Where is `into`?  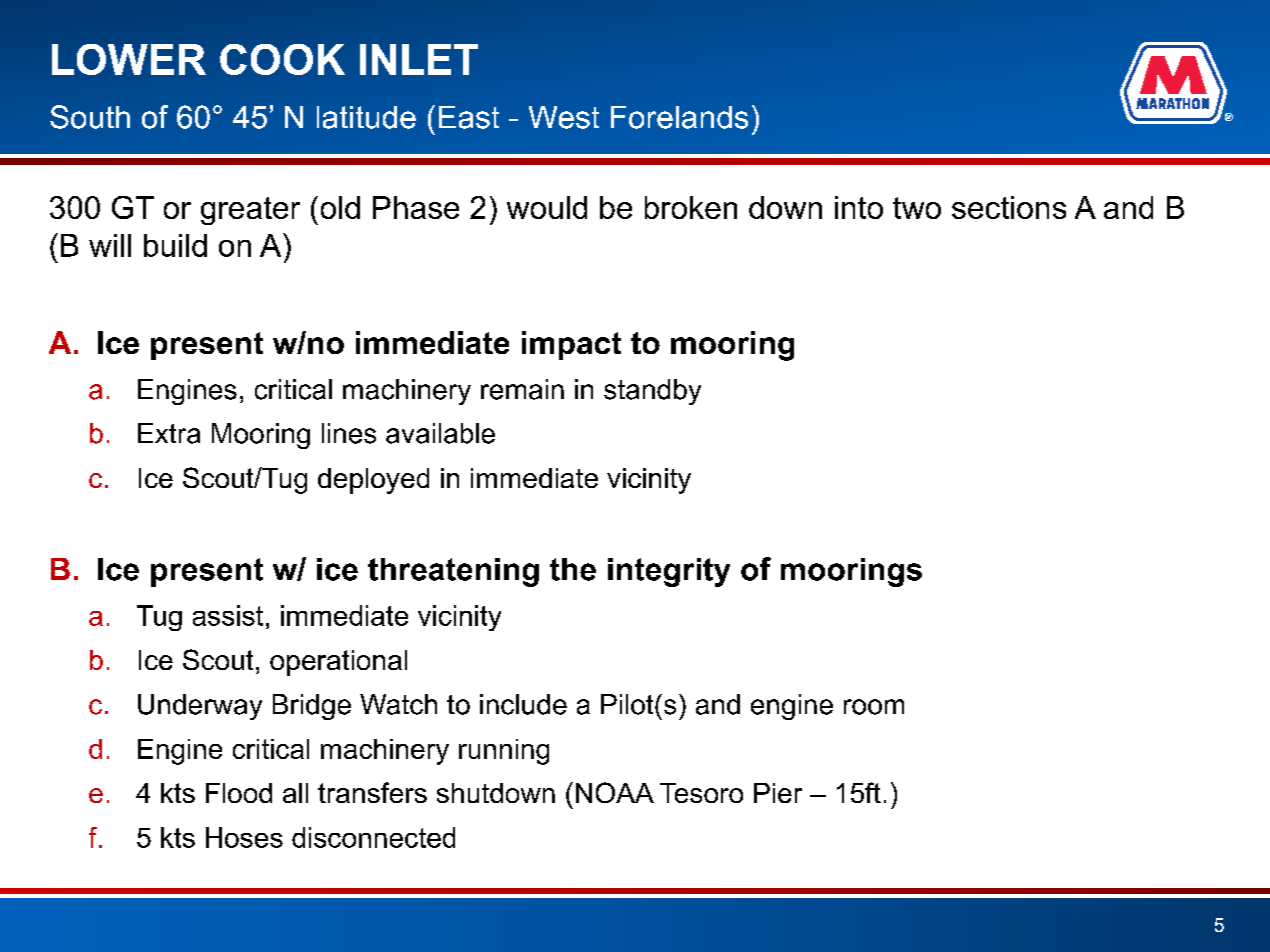
into is located at coordinates (859, 207).
